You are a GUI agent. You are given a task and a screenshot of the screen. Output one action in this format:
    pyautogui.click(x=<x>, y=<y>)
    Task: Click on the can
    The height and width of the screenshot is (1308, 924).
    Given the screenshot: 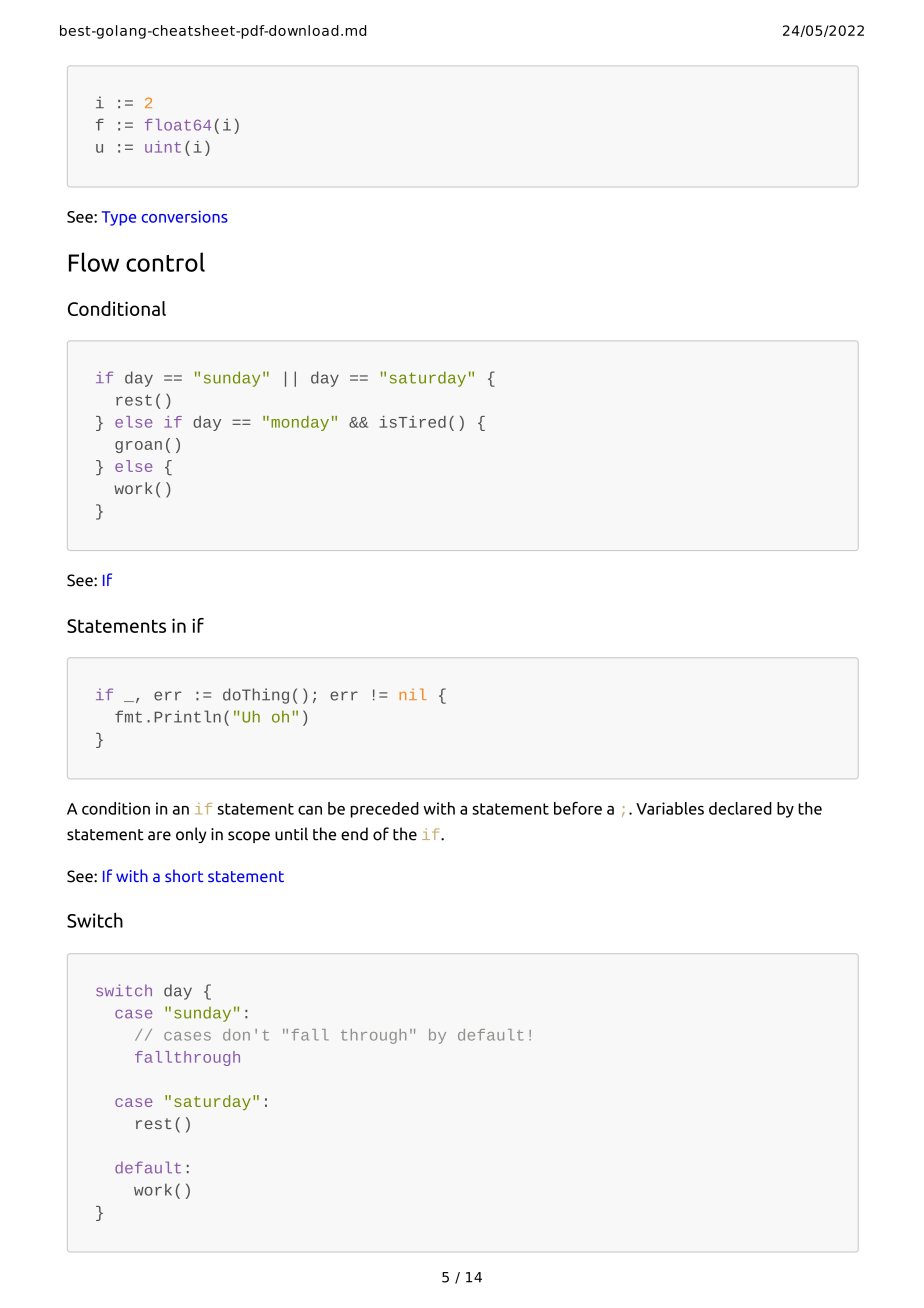 What is the action you would take?
    pyautogui.click(x=310, y=810)
